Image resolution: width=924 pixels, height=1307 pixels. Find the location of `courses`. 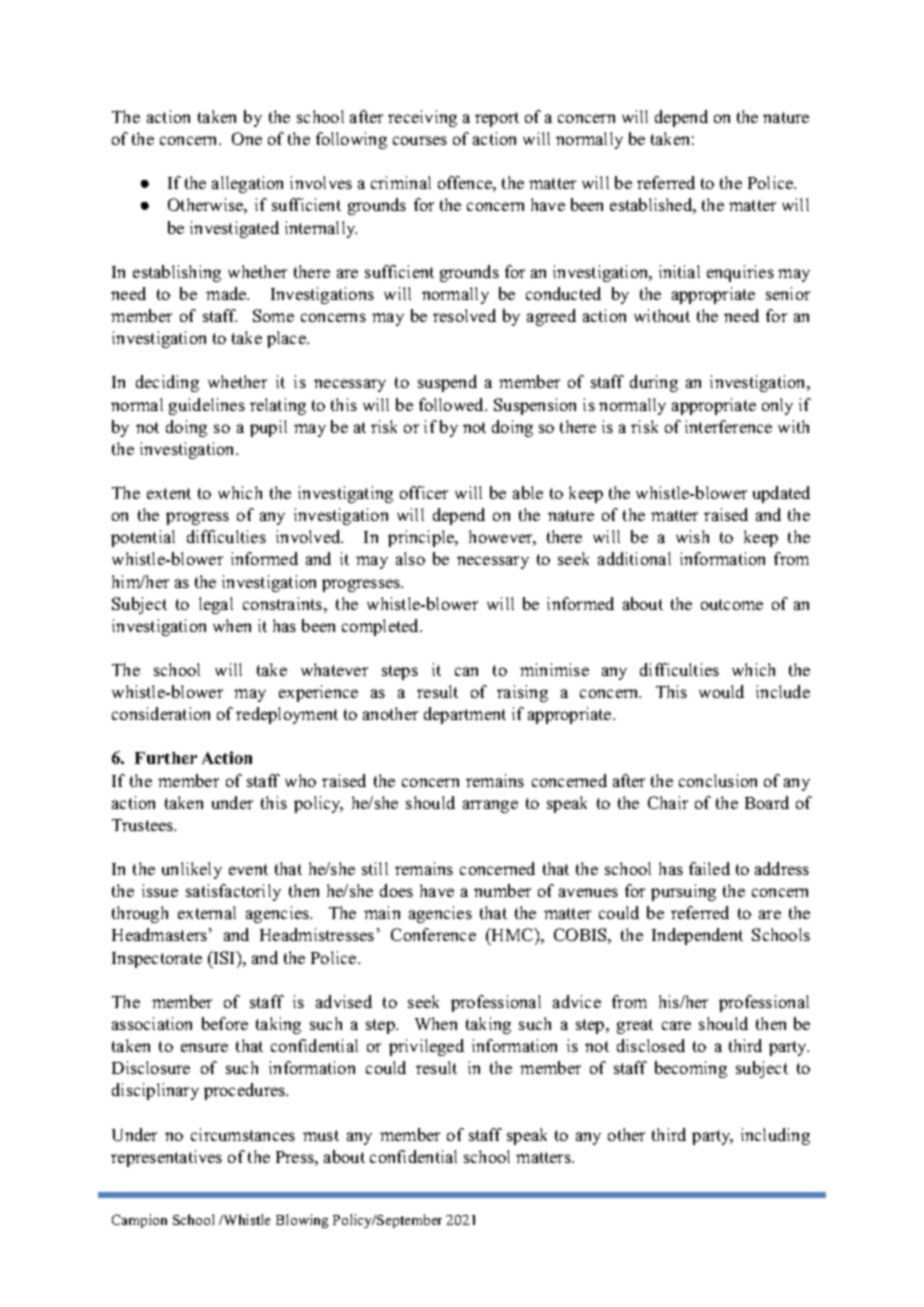

courses is located at coordinates (420, 140).
